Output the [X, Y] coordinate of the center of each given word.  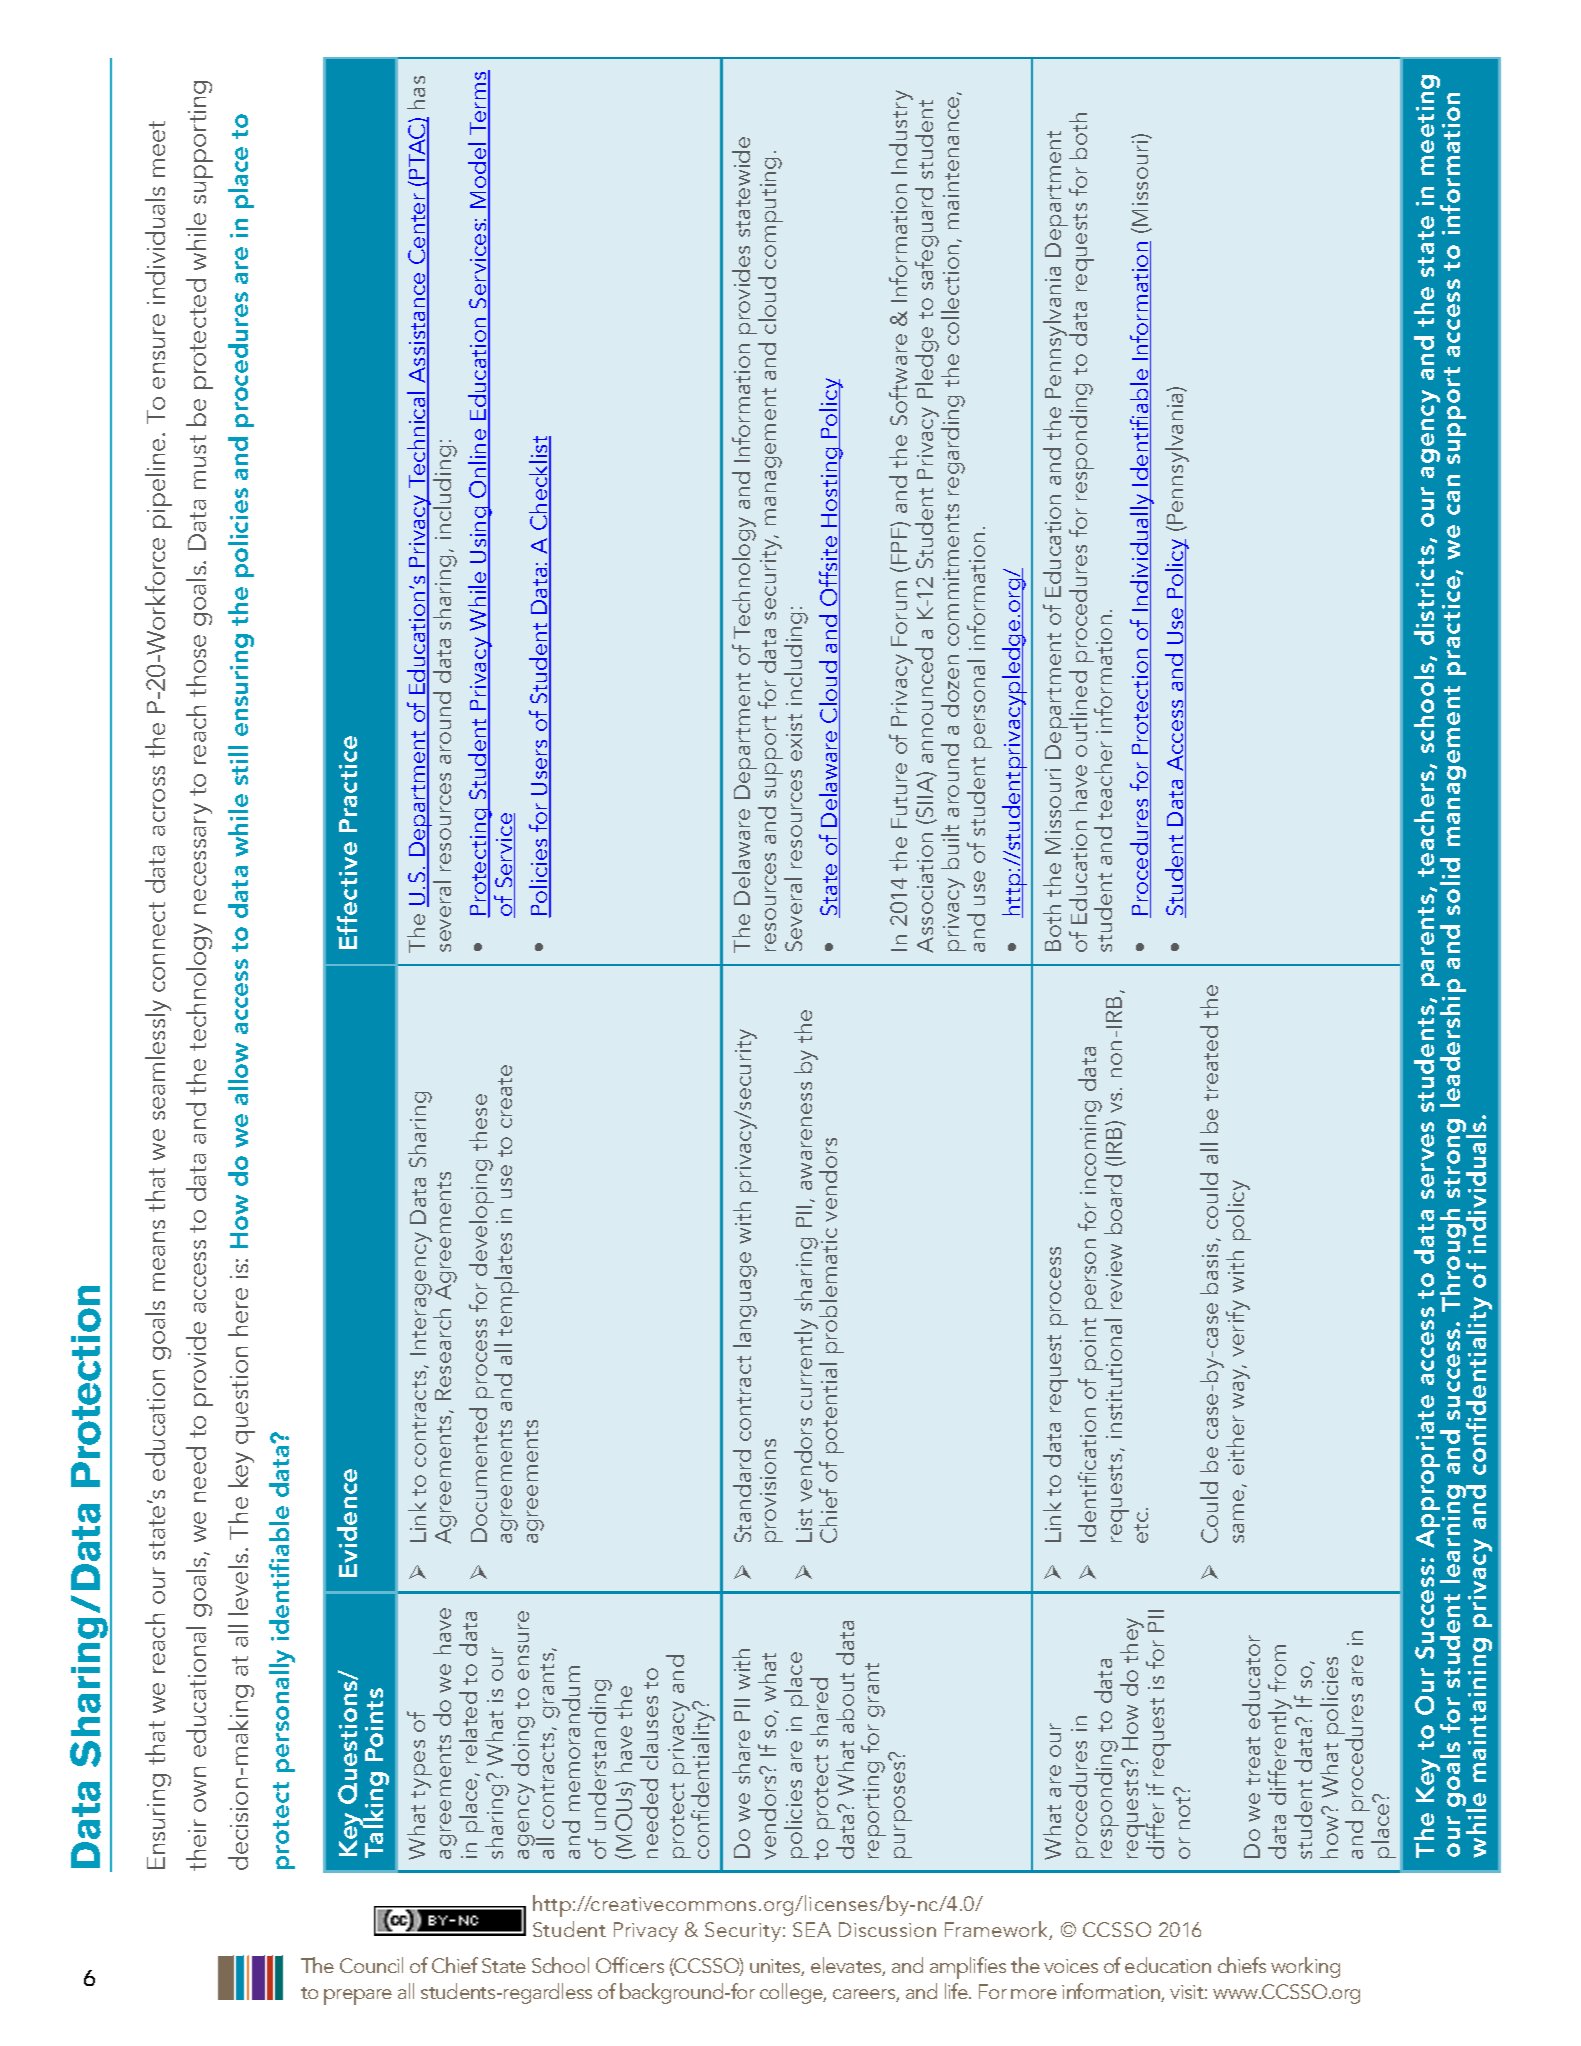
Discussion [887, 1929]
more [1034, 1994]
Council [371, 1965]
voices [1071, 1966]
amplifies [968, 1968]
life [957, 1991]
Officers [630, 1965]
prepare [358, 1997]
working [1305, 1967]
